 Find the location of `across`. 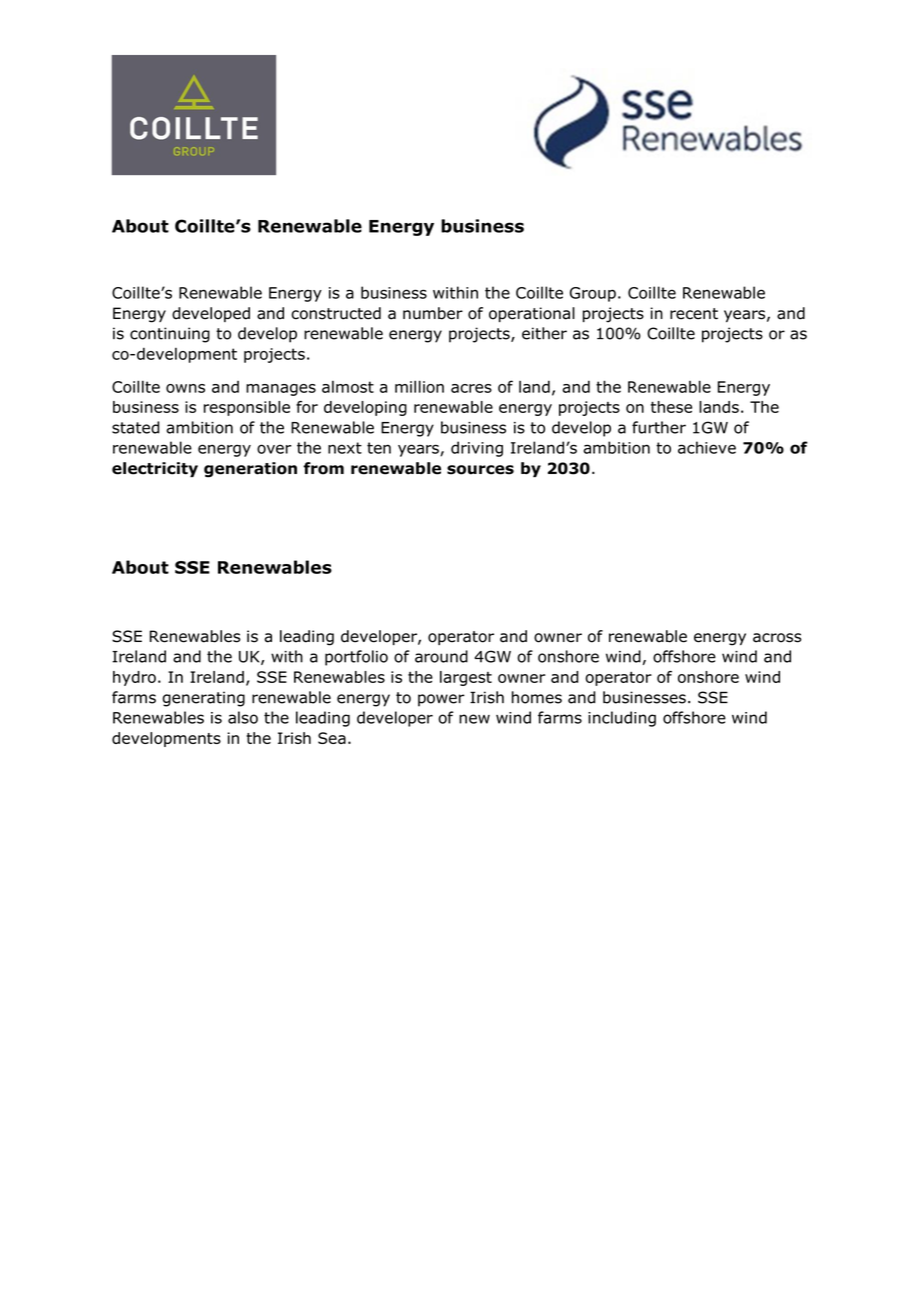

across is located at coordinates (777, 638).
